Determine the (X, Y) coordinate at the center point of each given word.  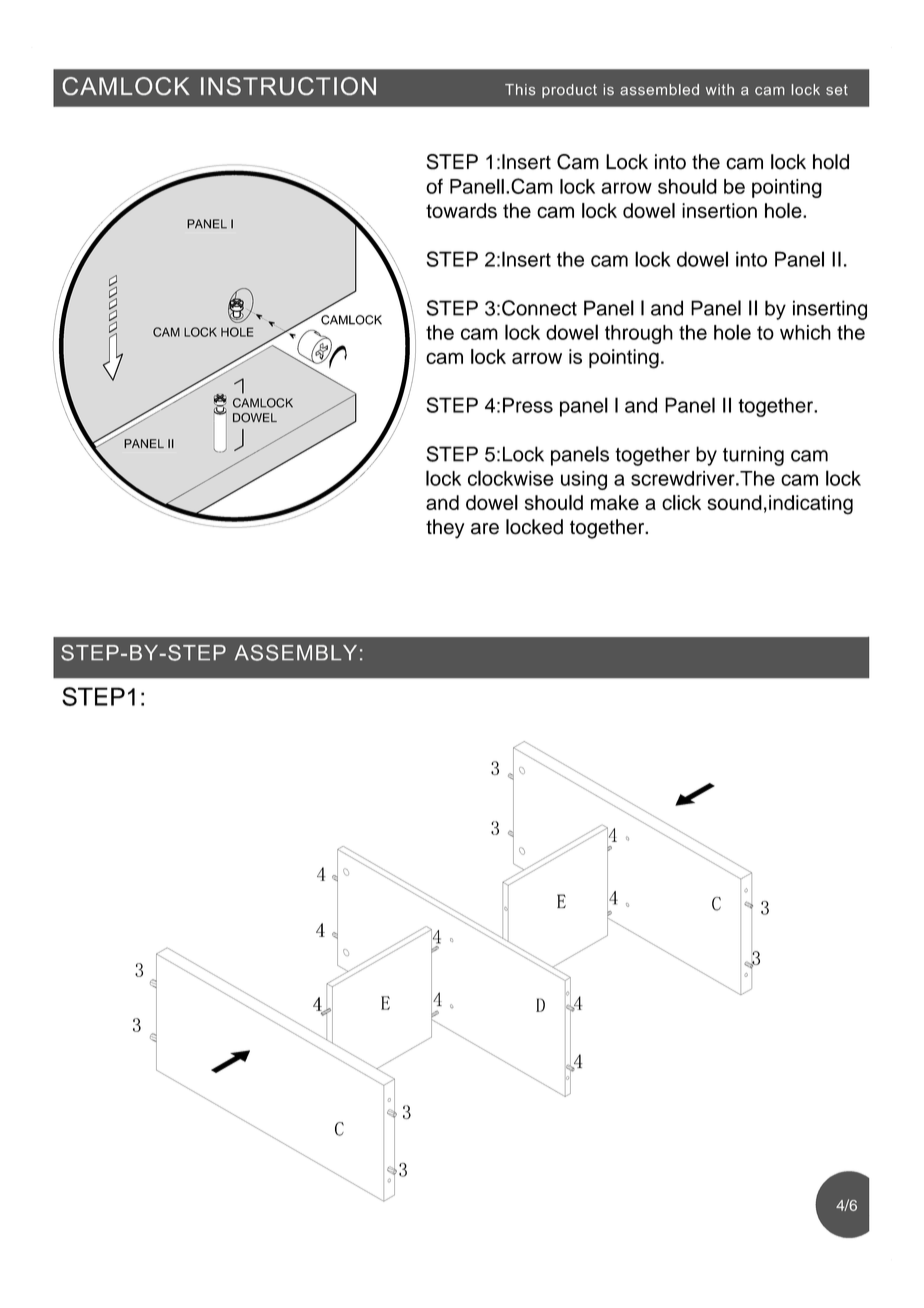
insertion (719, 210)
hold (831, 162)
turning (753, 456)
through (639, 334)
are (485, 529)
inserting (830, 310)
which (805, 332)
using (584, 480)
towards (461, 210)
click (681, 502)
